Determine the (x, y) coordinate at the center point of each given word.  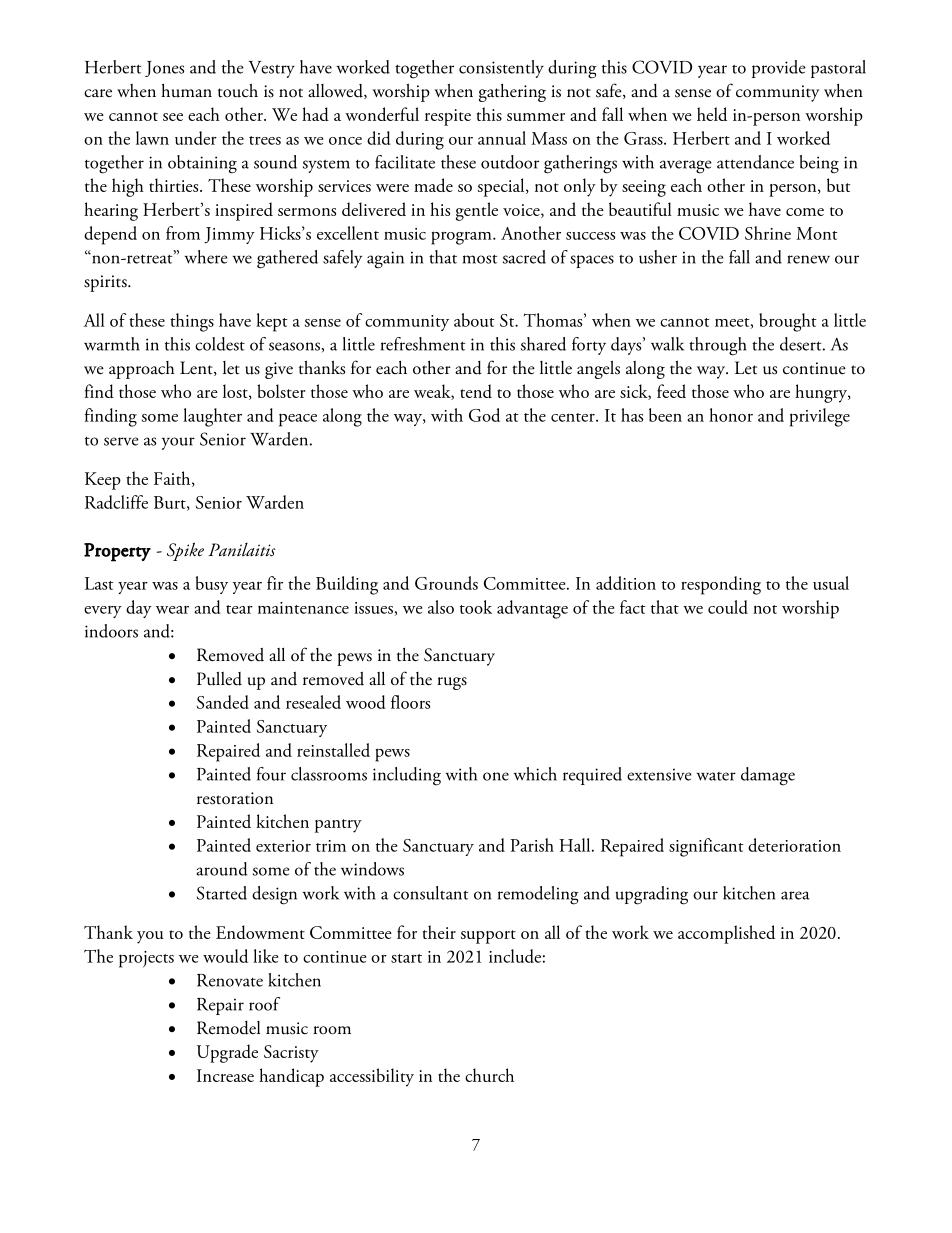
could (728, 607)
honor (731, 415)
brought (788, 322)
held (712, 114)
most (480, 259)
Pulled (219, 678)
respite (448, 117)
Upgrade (227, 1053)
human (186, 91)
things (192, 322)
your (178, 443)
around (222, 869)
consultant (431, 893)
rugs (452, 683)
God (484, 415)
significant (706, 847)
